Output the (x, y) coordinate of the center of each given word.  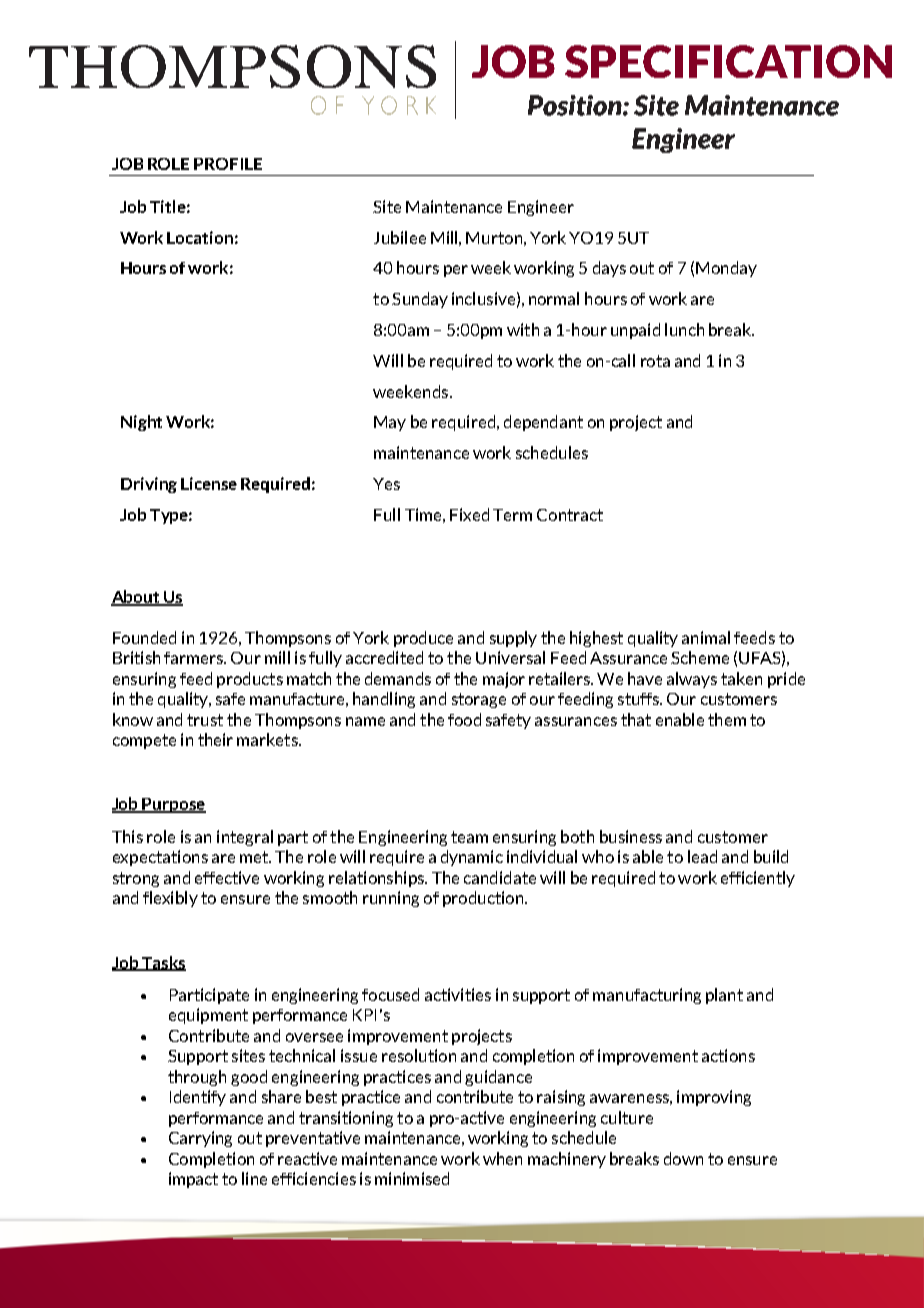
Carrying (200, 1139)
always (692, 680)
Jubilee (400, 237)
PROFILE (228, 164)
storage (479, 700)
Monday (726, 269)
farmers (194, 658)
